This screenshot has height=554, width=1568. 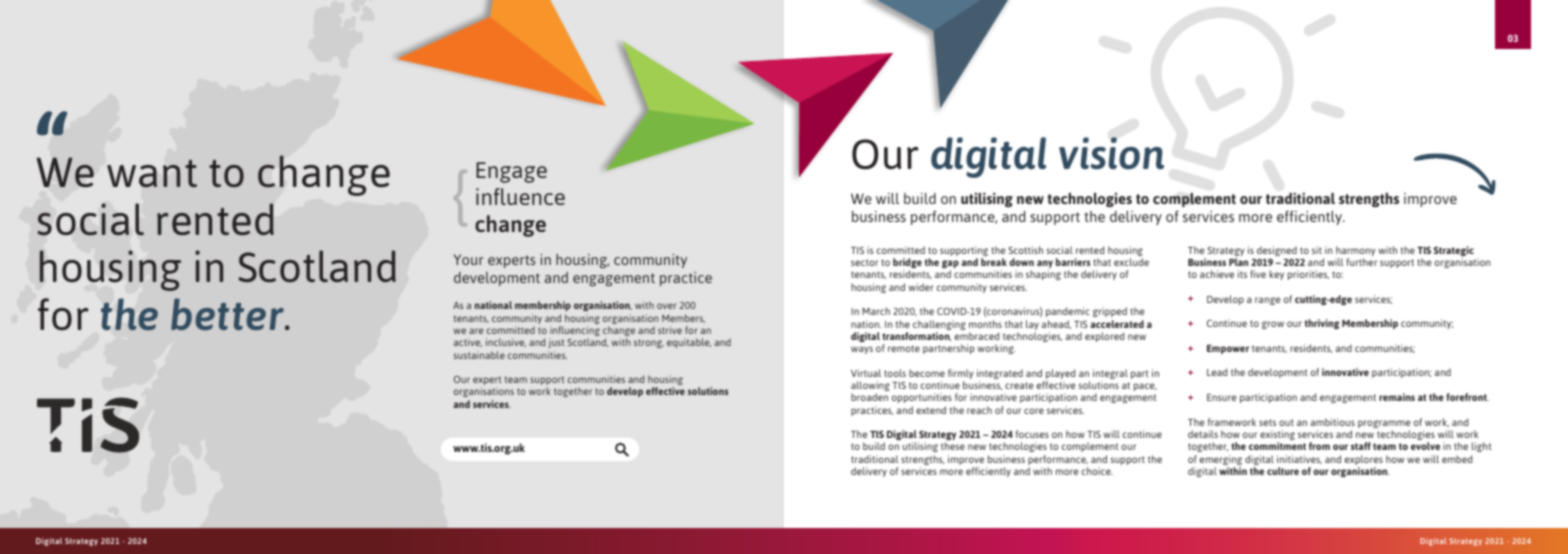 What do you see at coordinates (1097, 471) in the screenshot?
I see `choice` at bounding box center [1097, 471].
